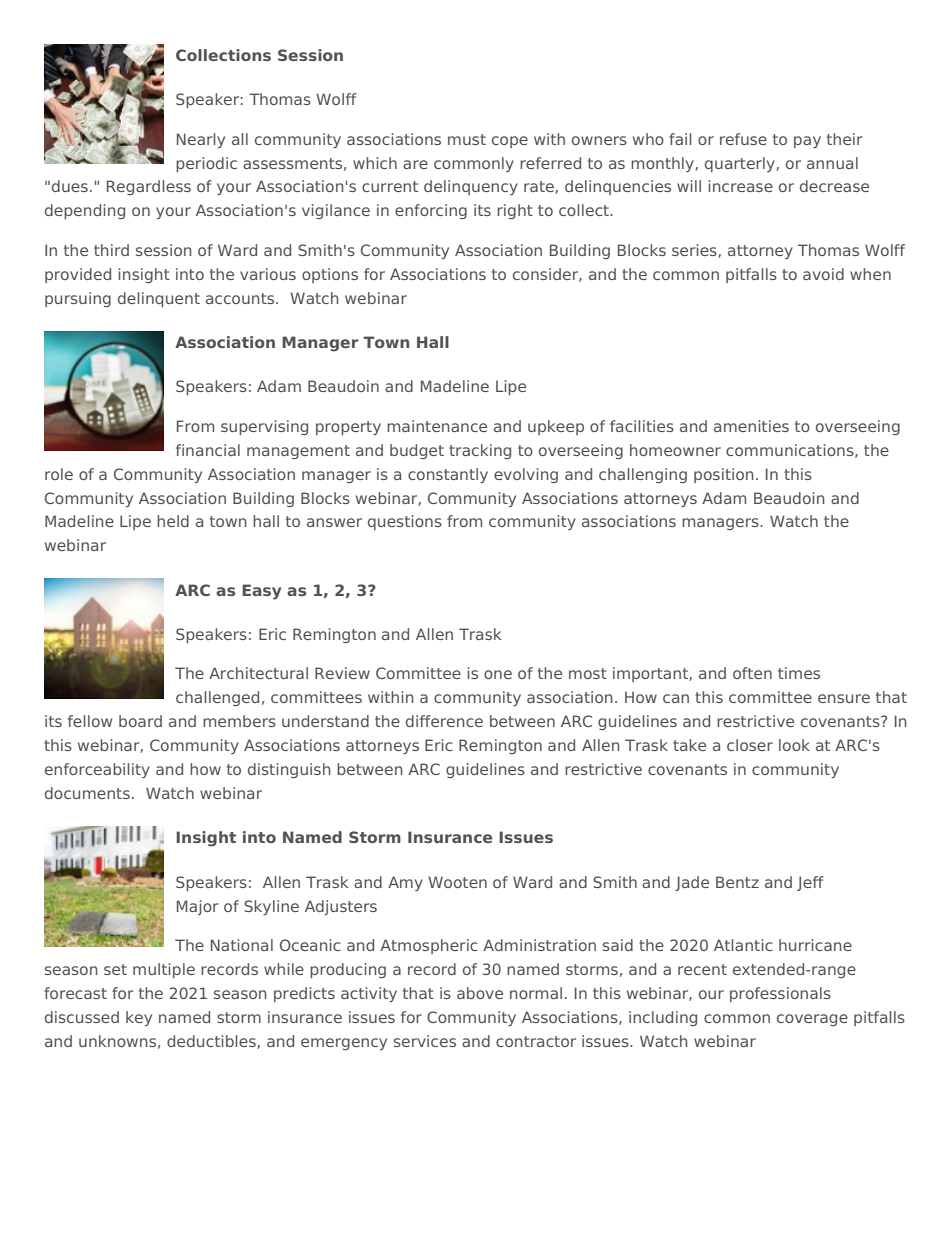  What do you see at coordinates (149, 187) in the image?
I see `Regardless` at bounding box center [149, 187].
